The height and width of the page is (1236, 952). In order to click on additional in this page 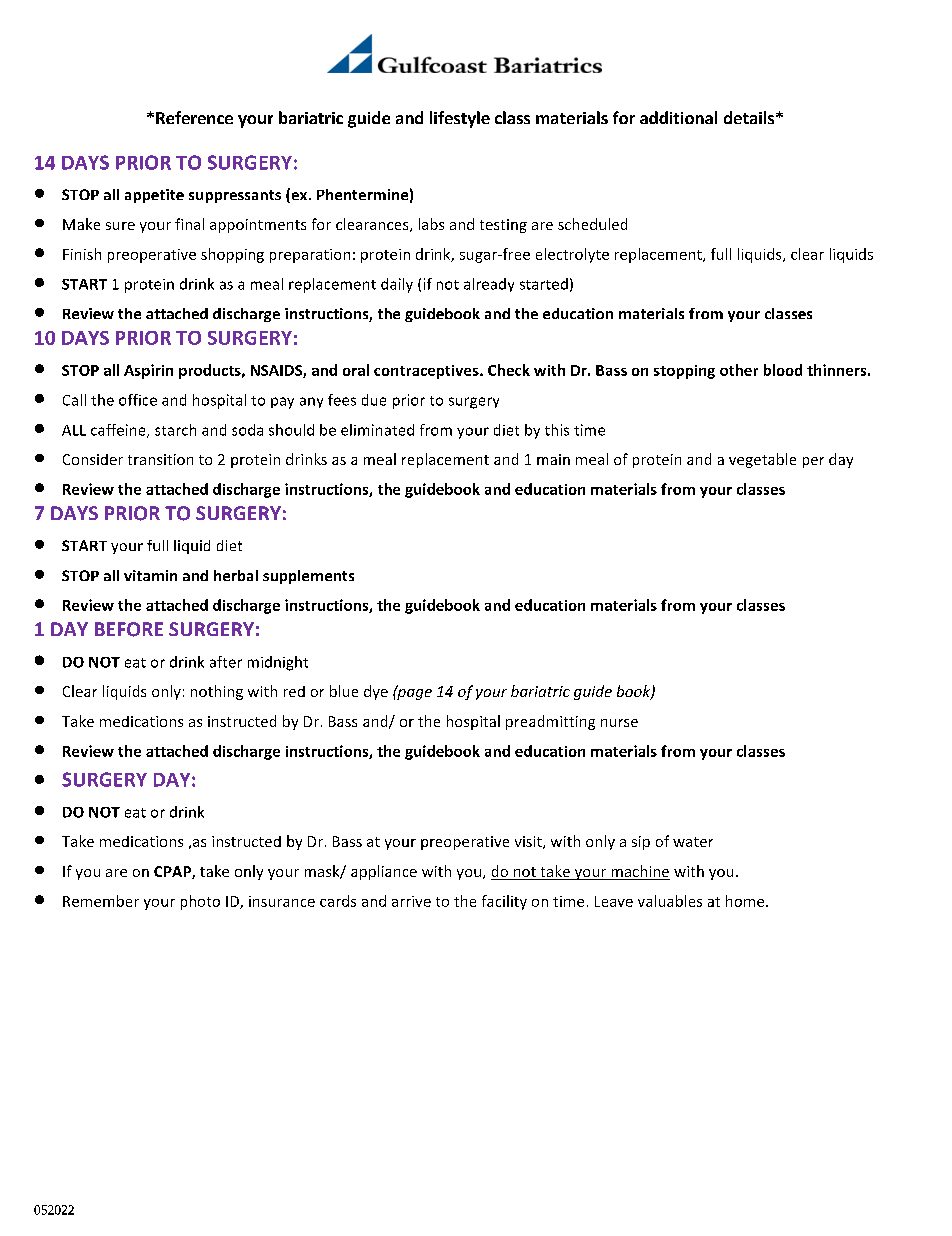, I will do `click(678, 117)`.
